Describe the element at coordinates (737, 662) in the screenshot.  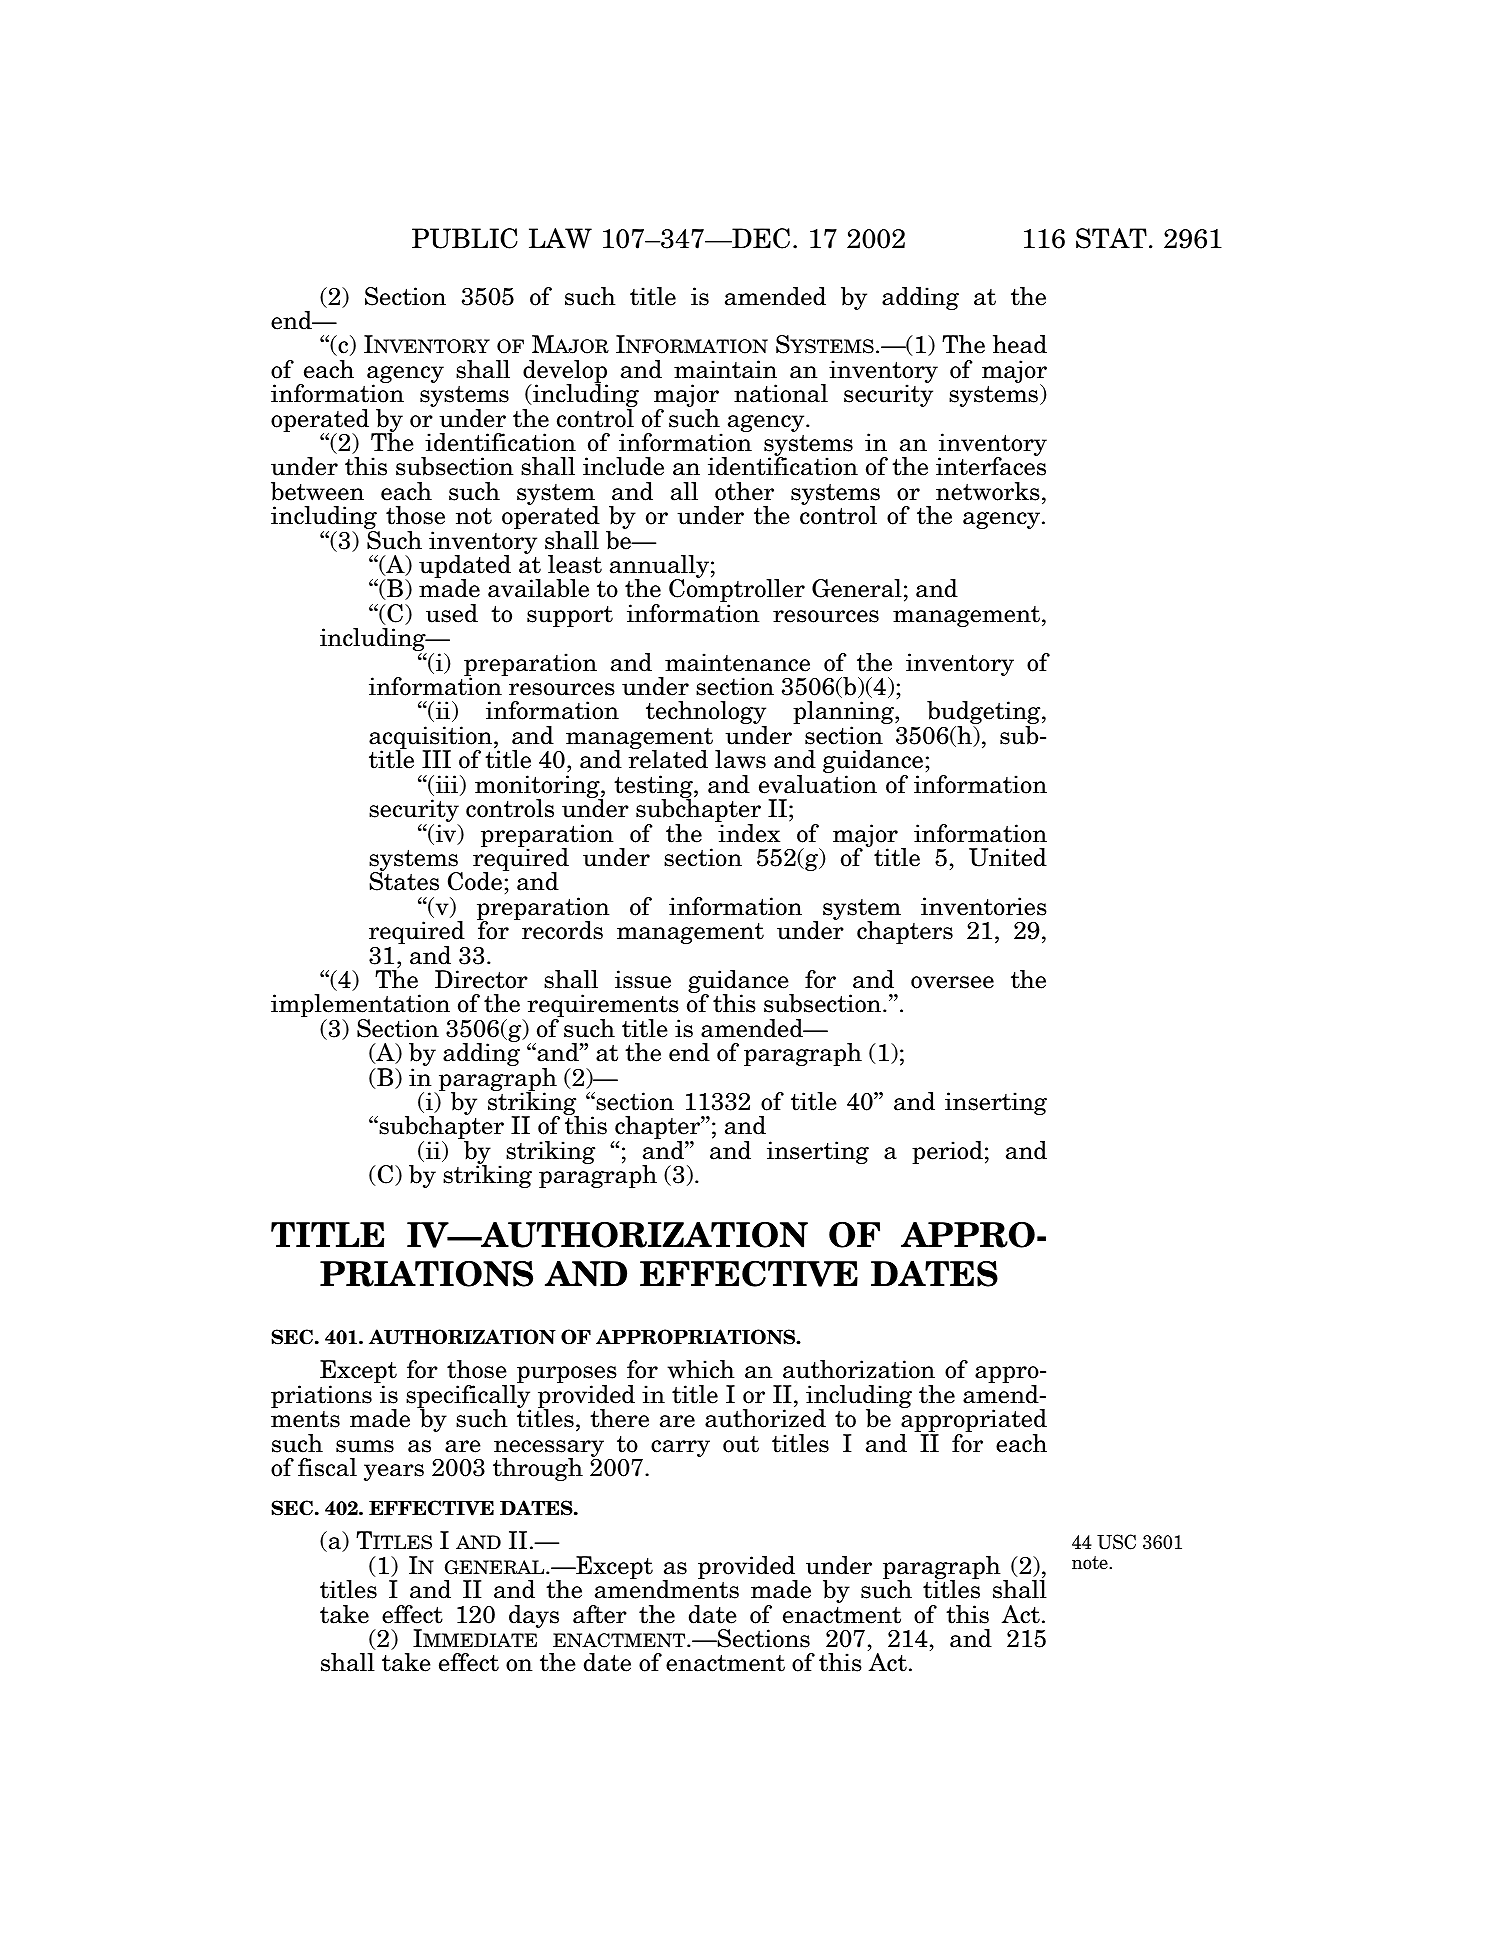
I see `maintenance` at that location.
